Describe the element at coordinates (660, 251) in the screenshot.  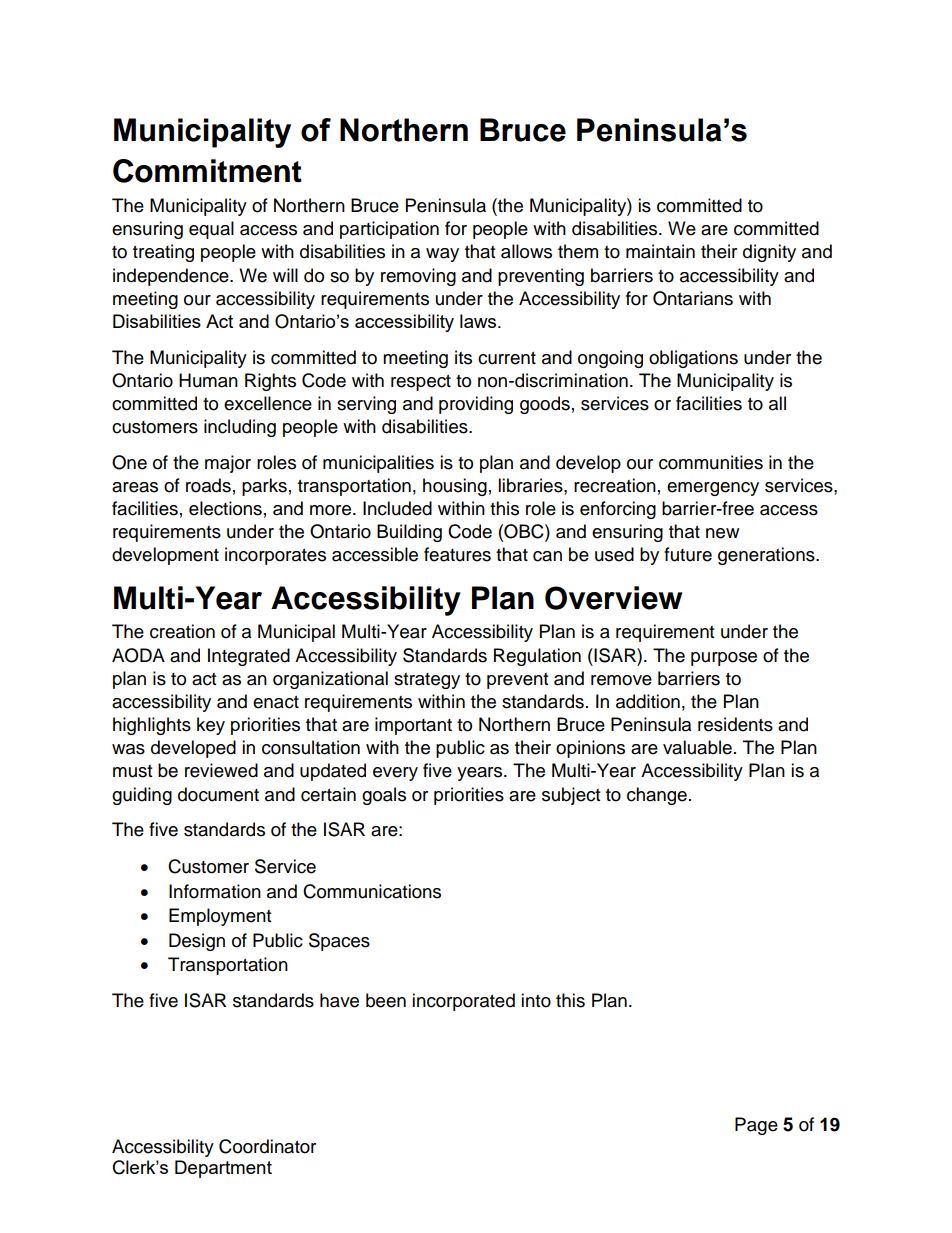
I see `maintain` at that location.
